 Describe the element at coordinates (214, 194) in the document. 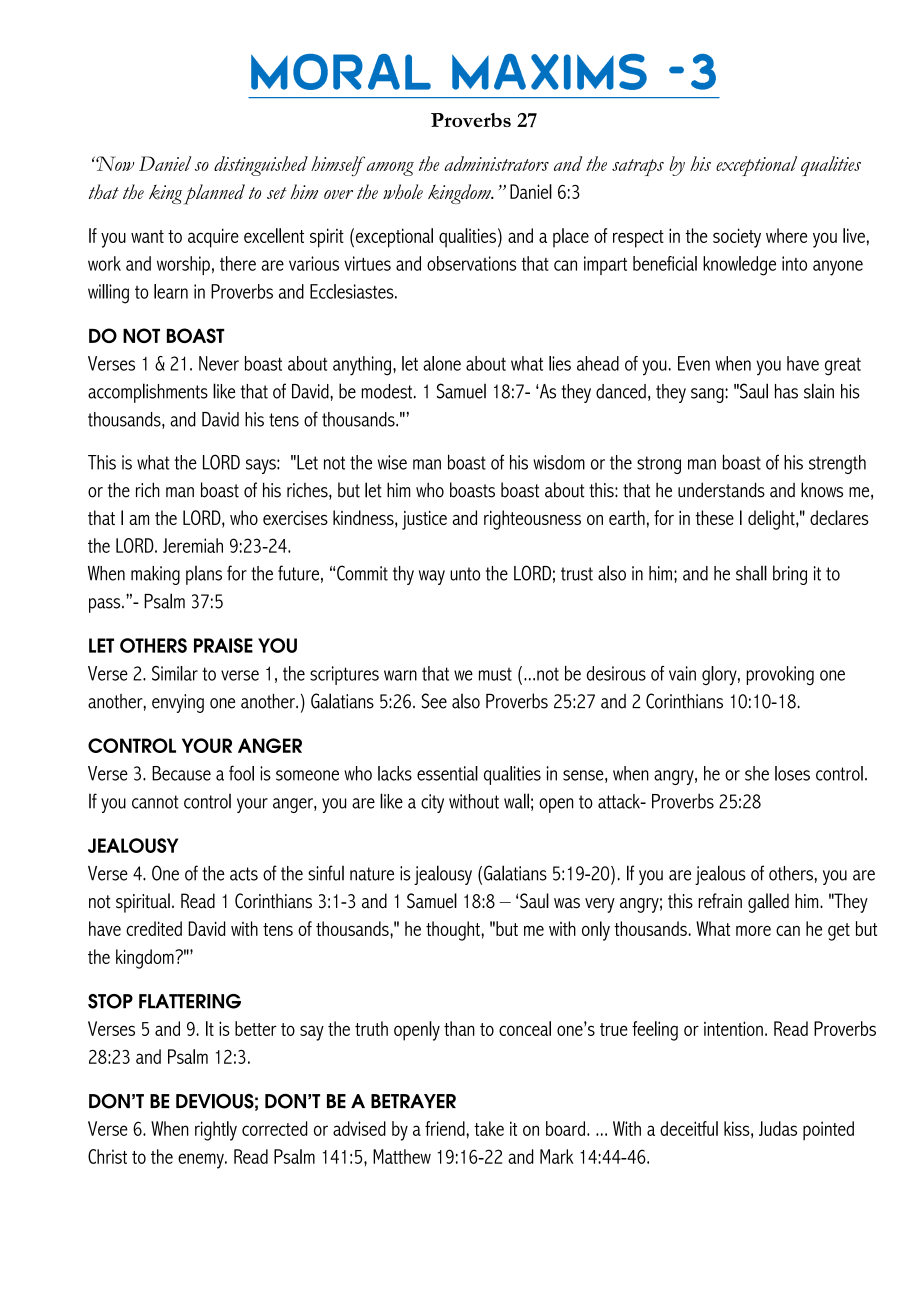

I see `planned` at that location.
